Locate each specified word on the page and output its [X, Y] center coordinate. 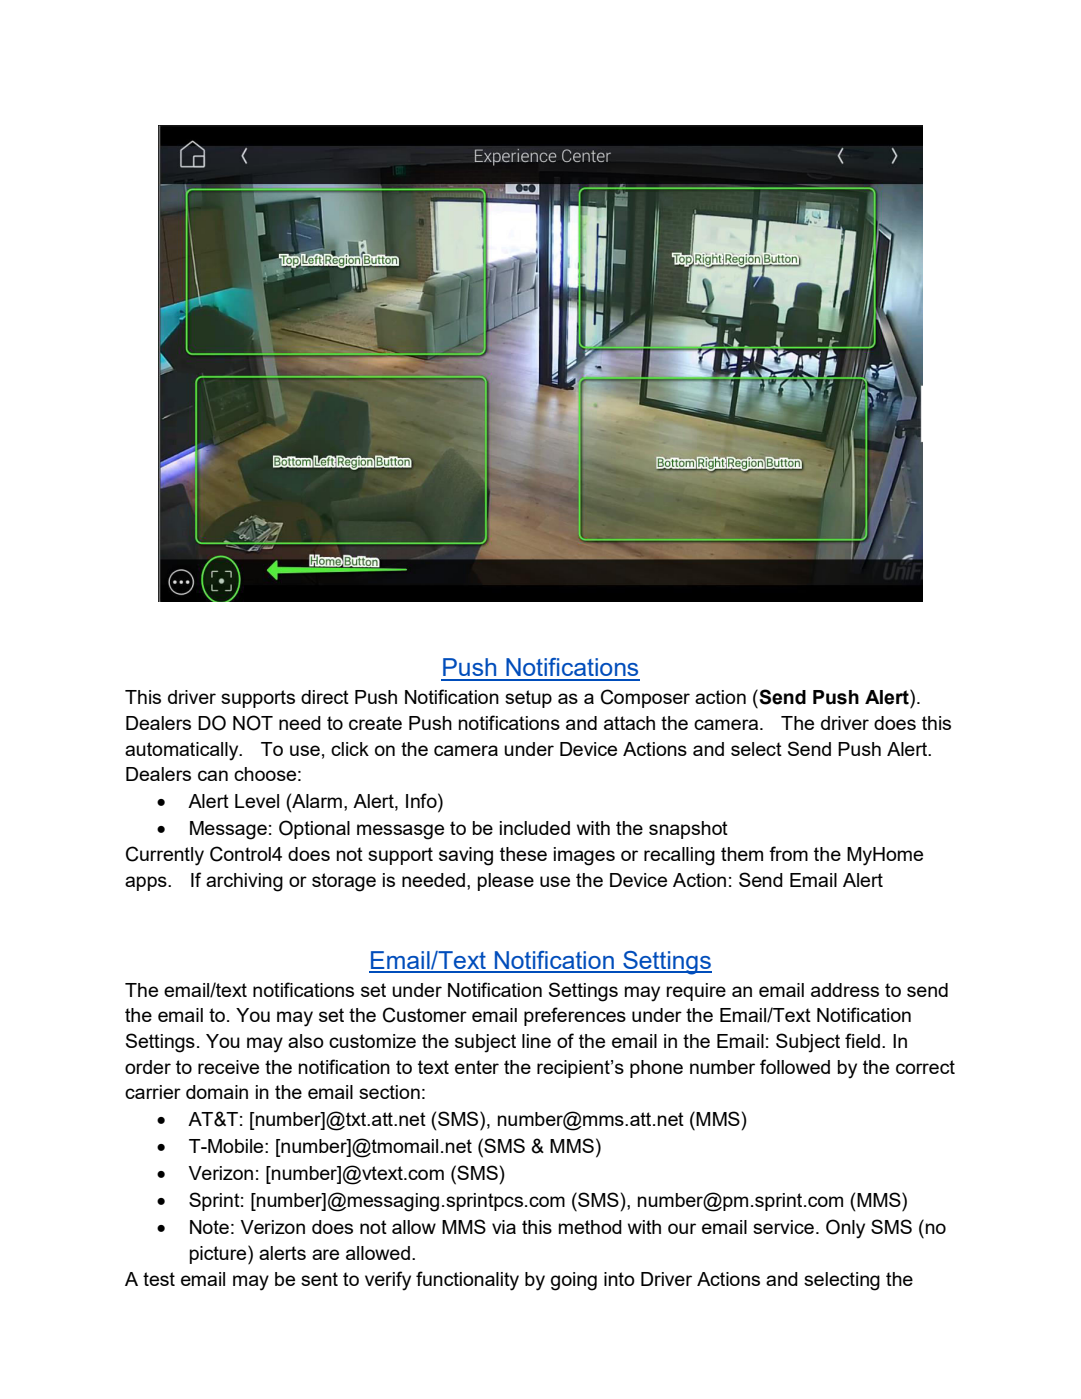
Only [845, 1229]
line [536, 1041]
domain [217, 1092]
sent [319, 1279]
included [535, 828]
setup [528, 699]
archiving [244, 882]
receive [228, 1067]
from [788, 853]
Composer [645, 698]
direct [325, 697]
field [862, 1040]
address [845, 990]
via [504, 1227]
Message [228, 830]
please [506, 882]
